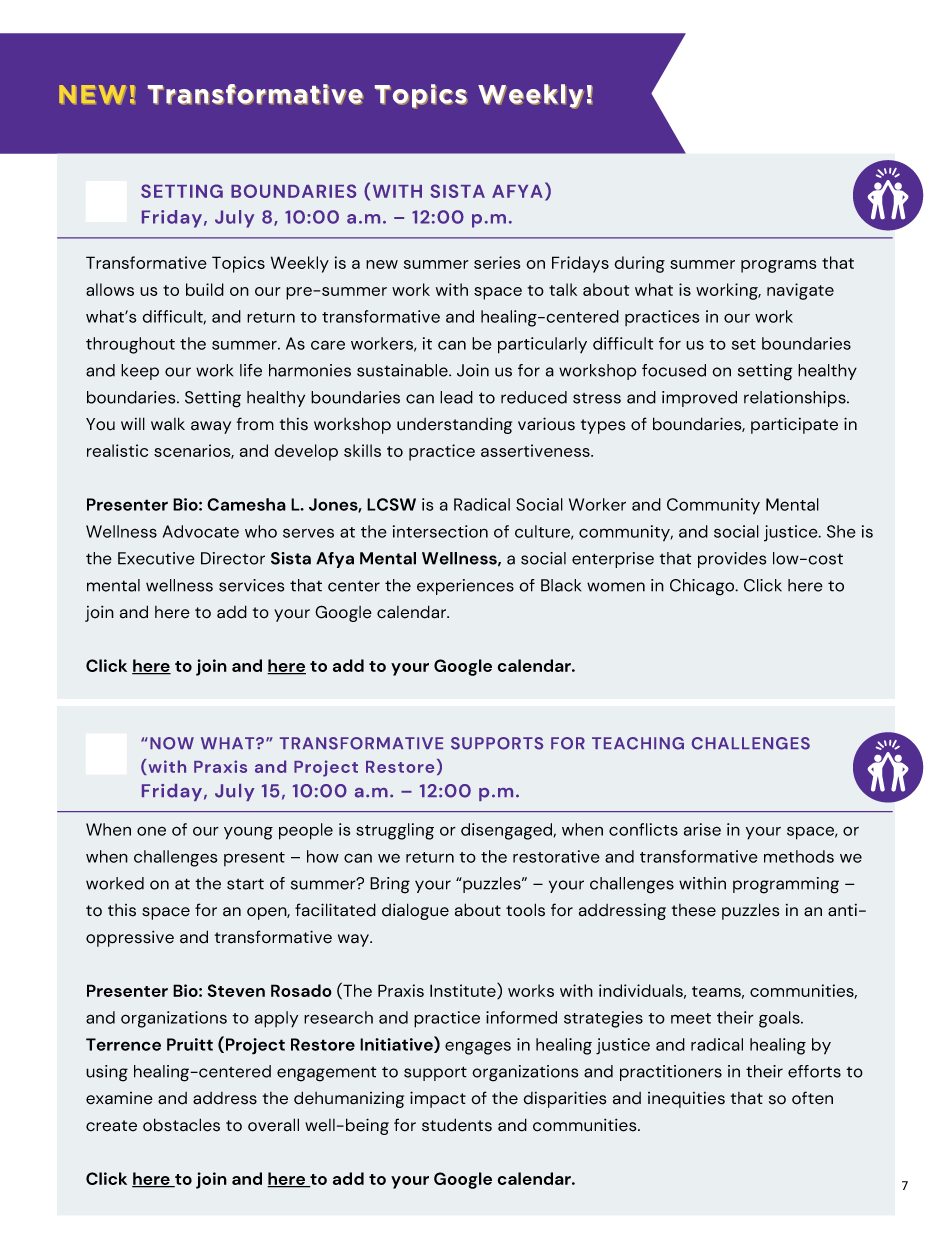  I want to click on young, so click(248, 833).
